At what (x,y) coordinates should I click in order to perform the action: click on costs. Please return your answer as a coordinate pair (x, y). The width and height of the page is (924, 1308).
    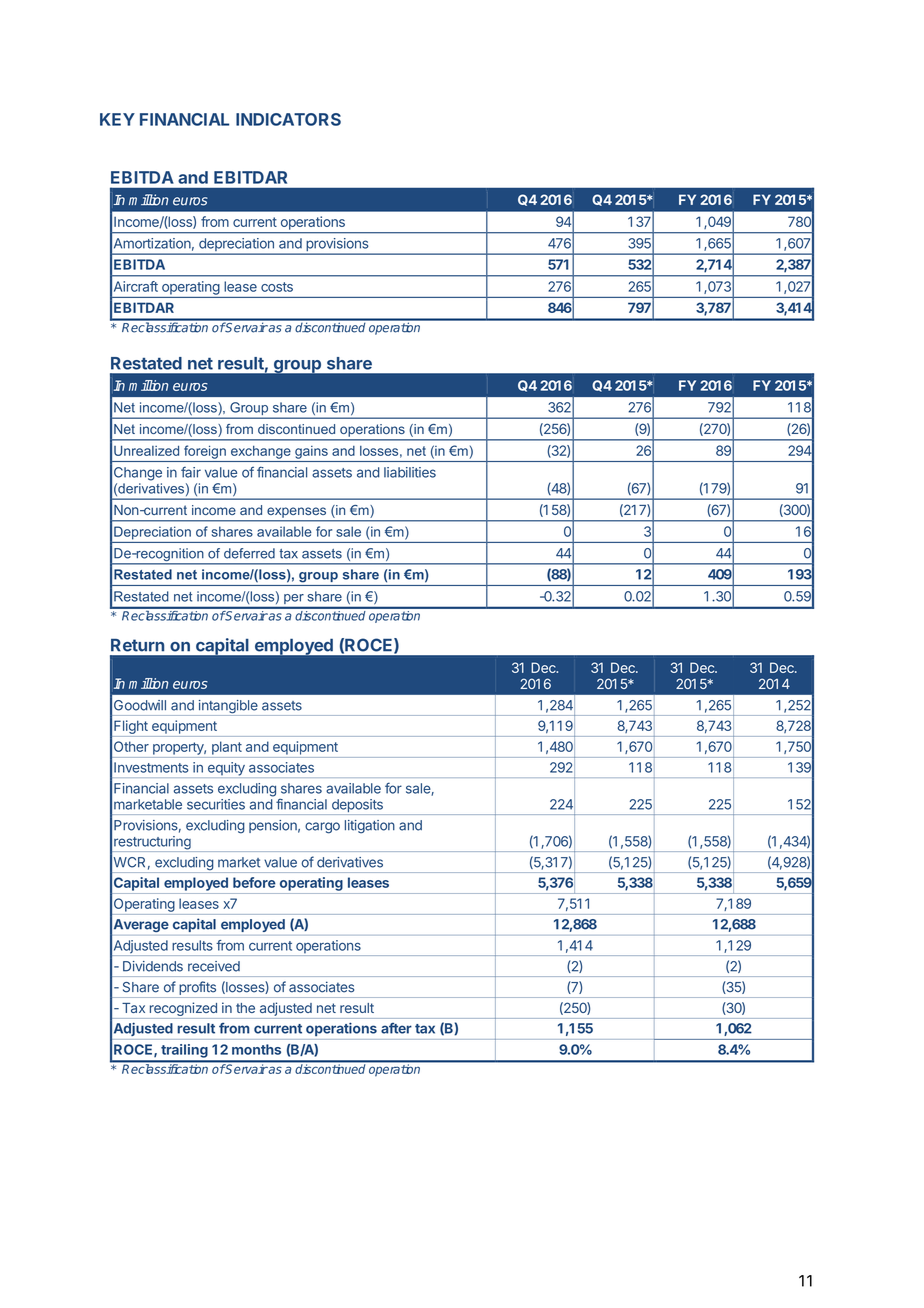
    Looking at the image, I should click on (277, 287).
